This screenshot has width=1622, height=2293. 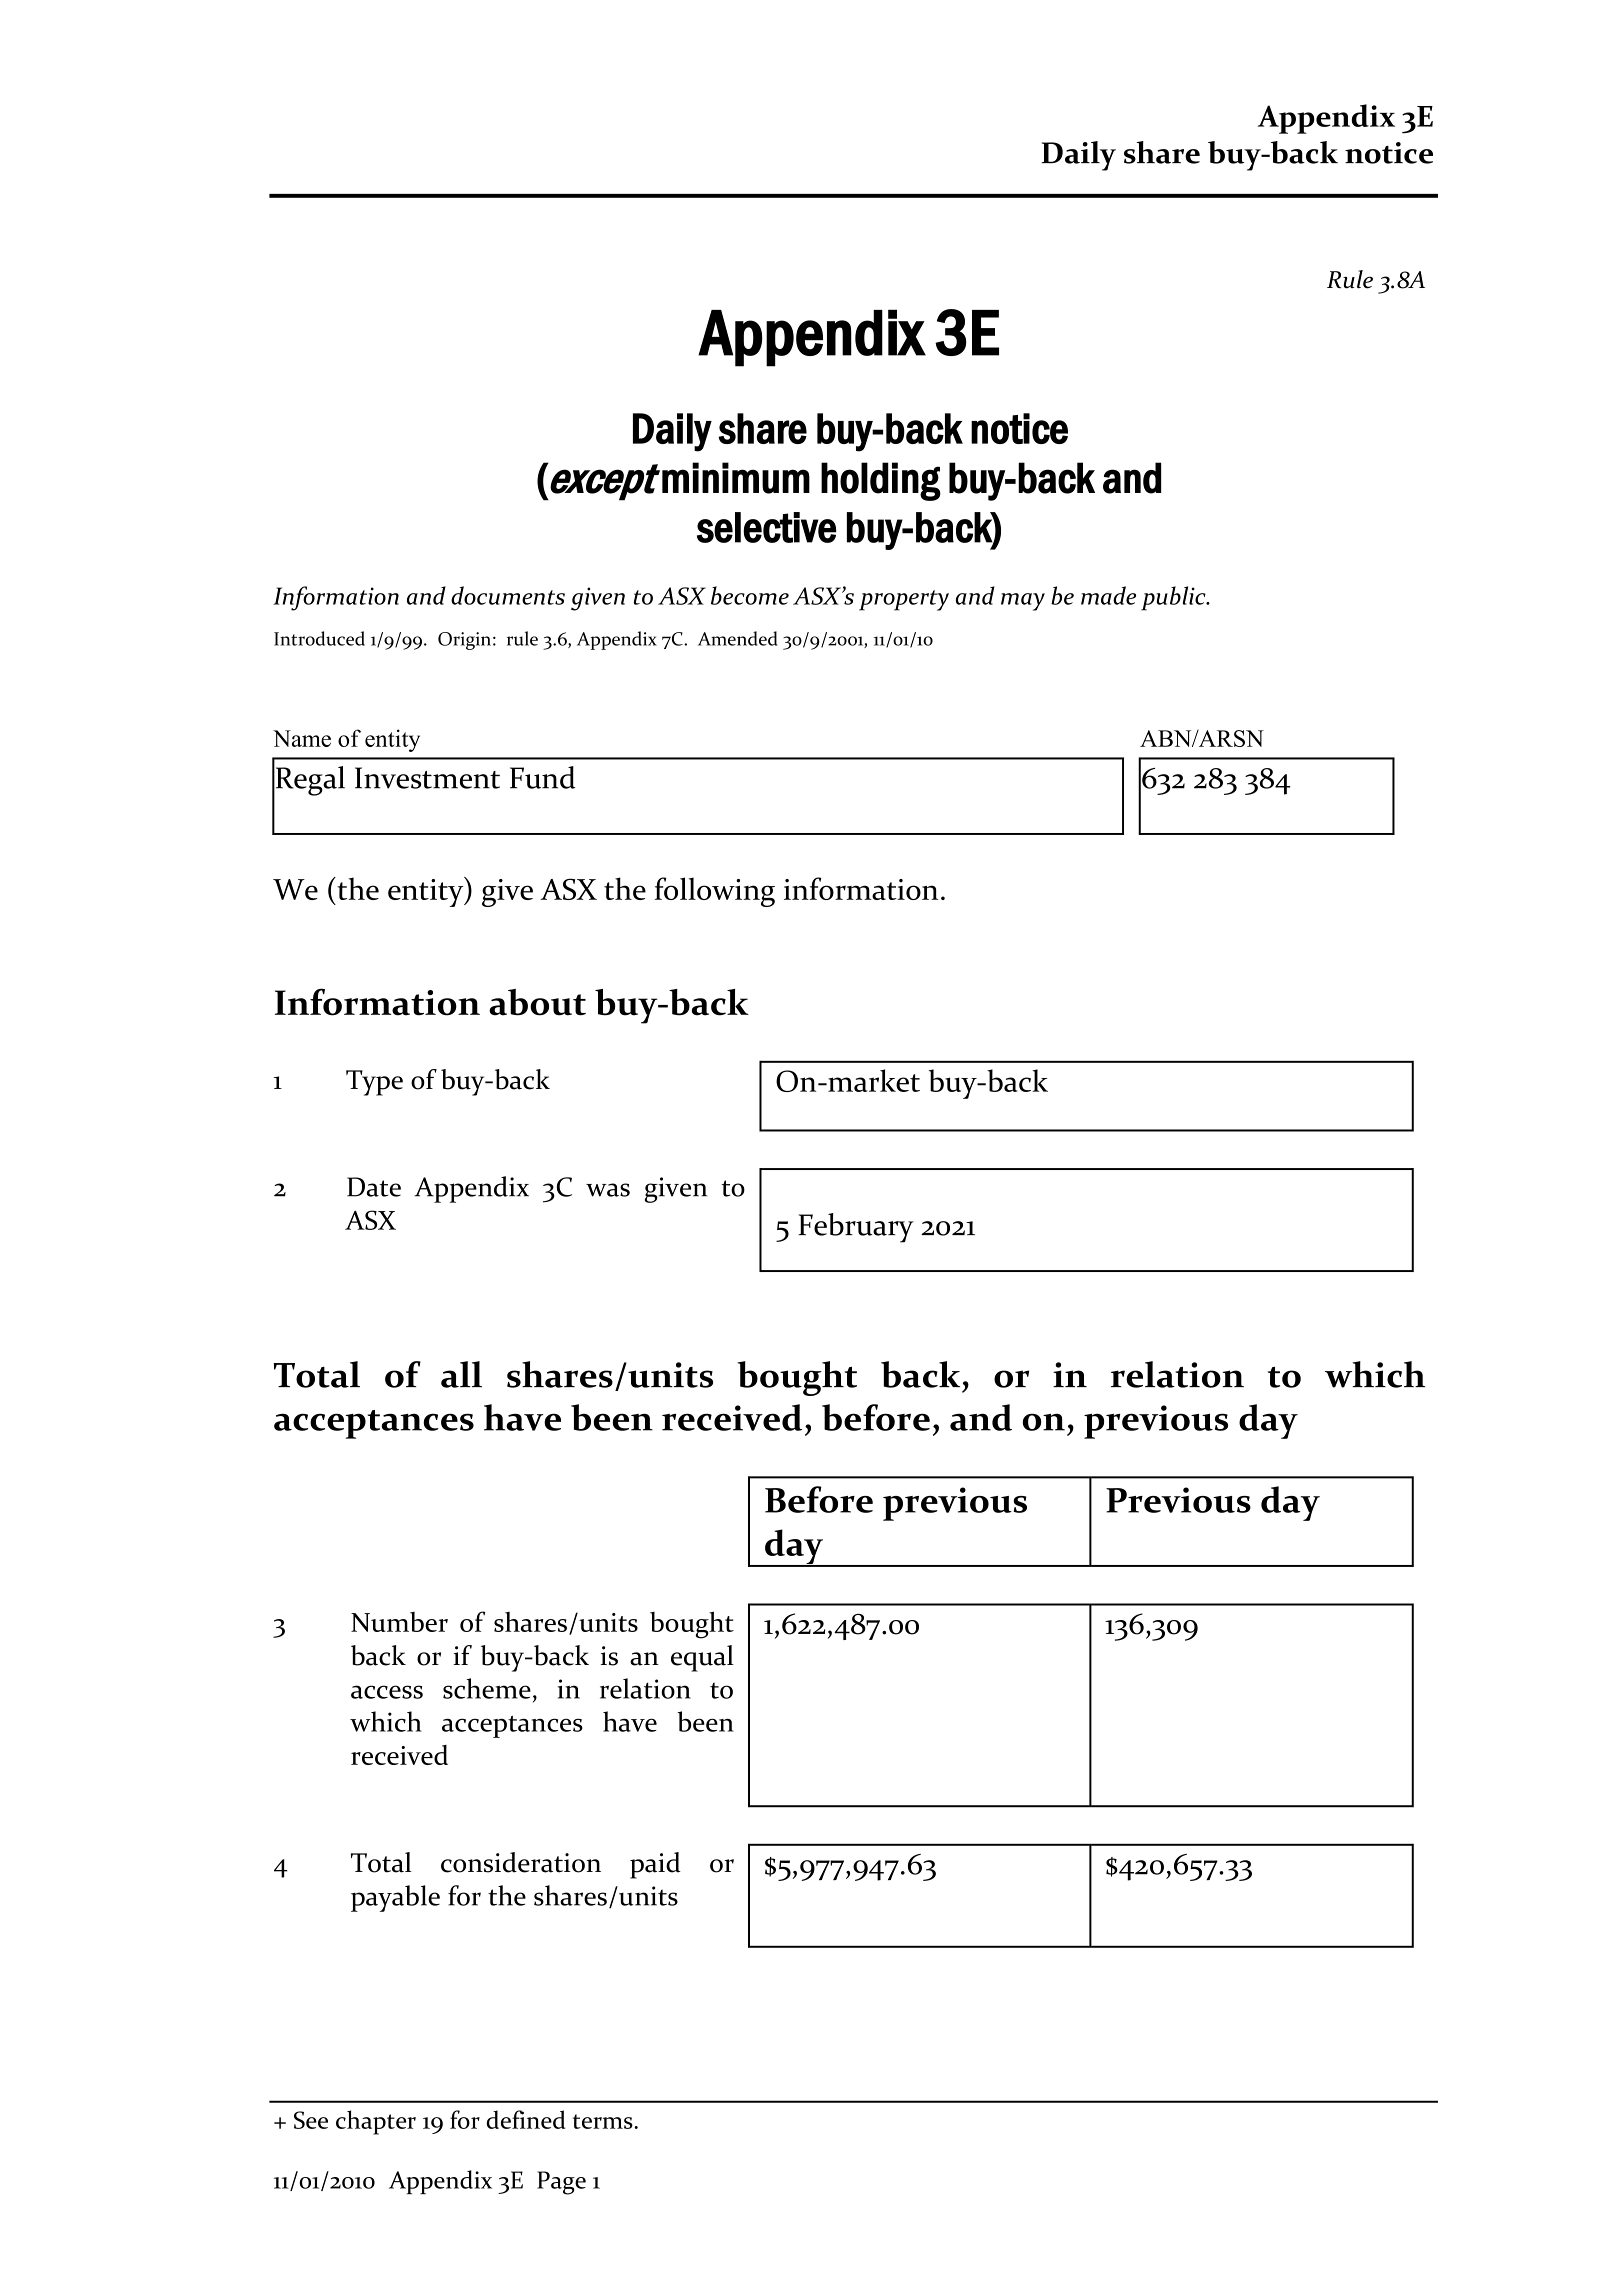 What do you see at coordinates (521, 1862) in the screenshot?
I see `consideration` at bounding box center [521, 1862].
